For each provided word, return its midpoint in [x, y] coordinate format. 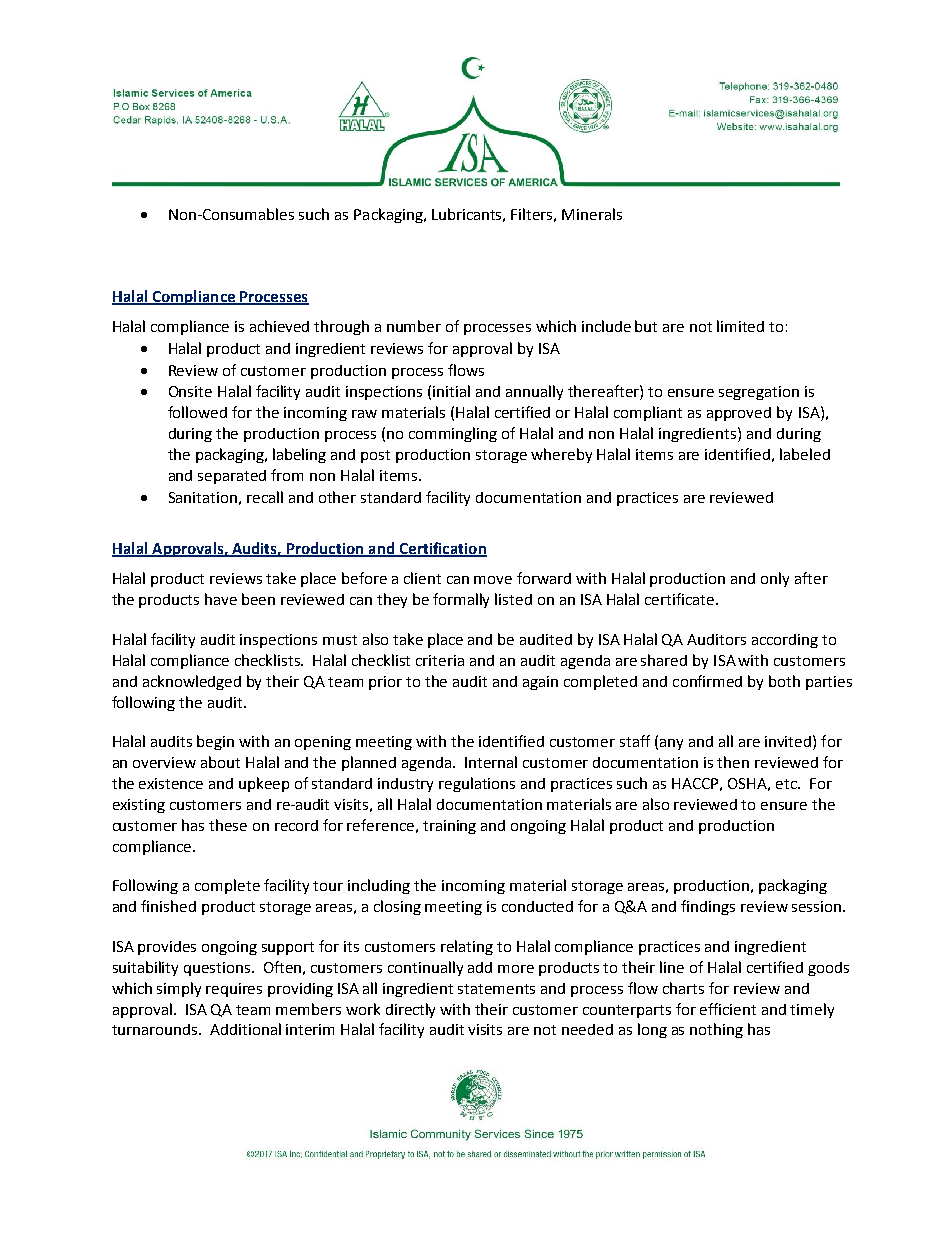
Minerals [592, 214]
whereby [561, 455]
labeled [805, 454]
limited [740, 326]
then [733, 762]
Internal [491, 762]
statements [496, 989]
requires [234, 990]
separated [232, 477]
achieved [279, 326]
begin [215, 742]
